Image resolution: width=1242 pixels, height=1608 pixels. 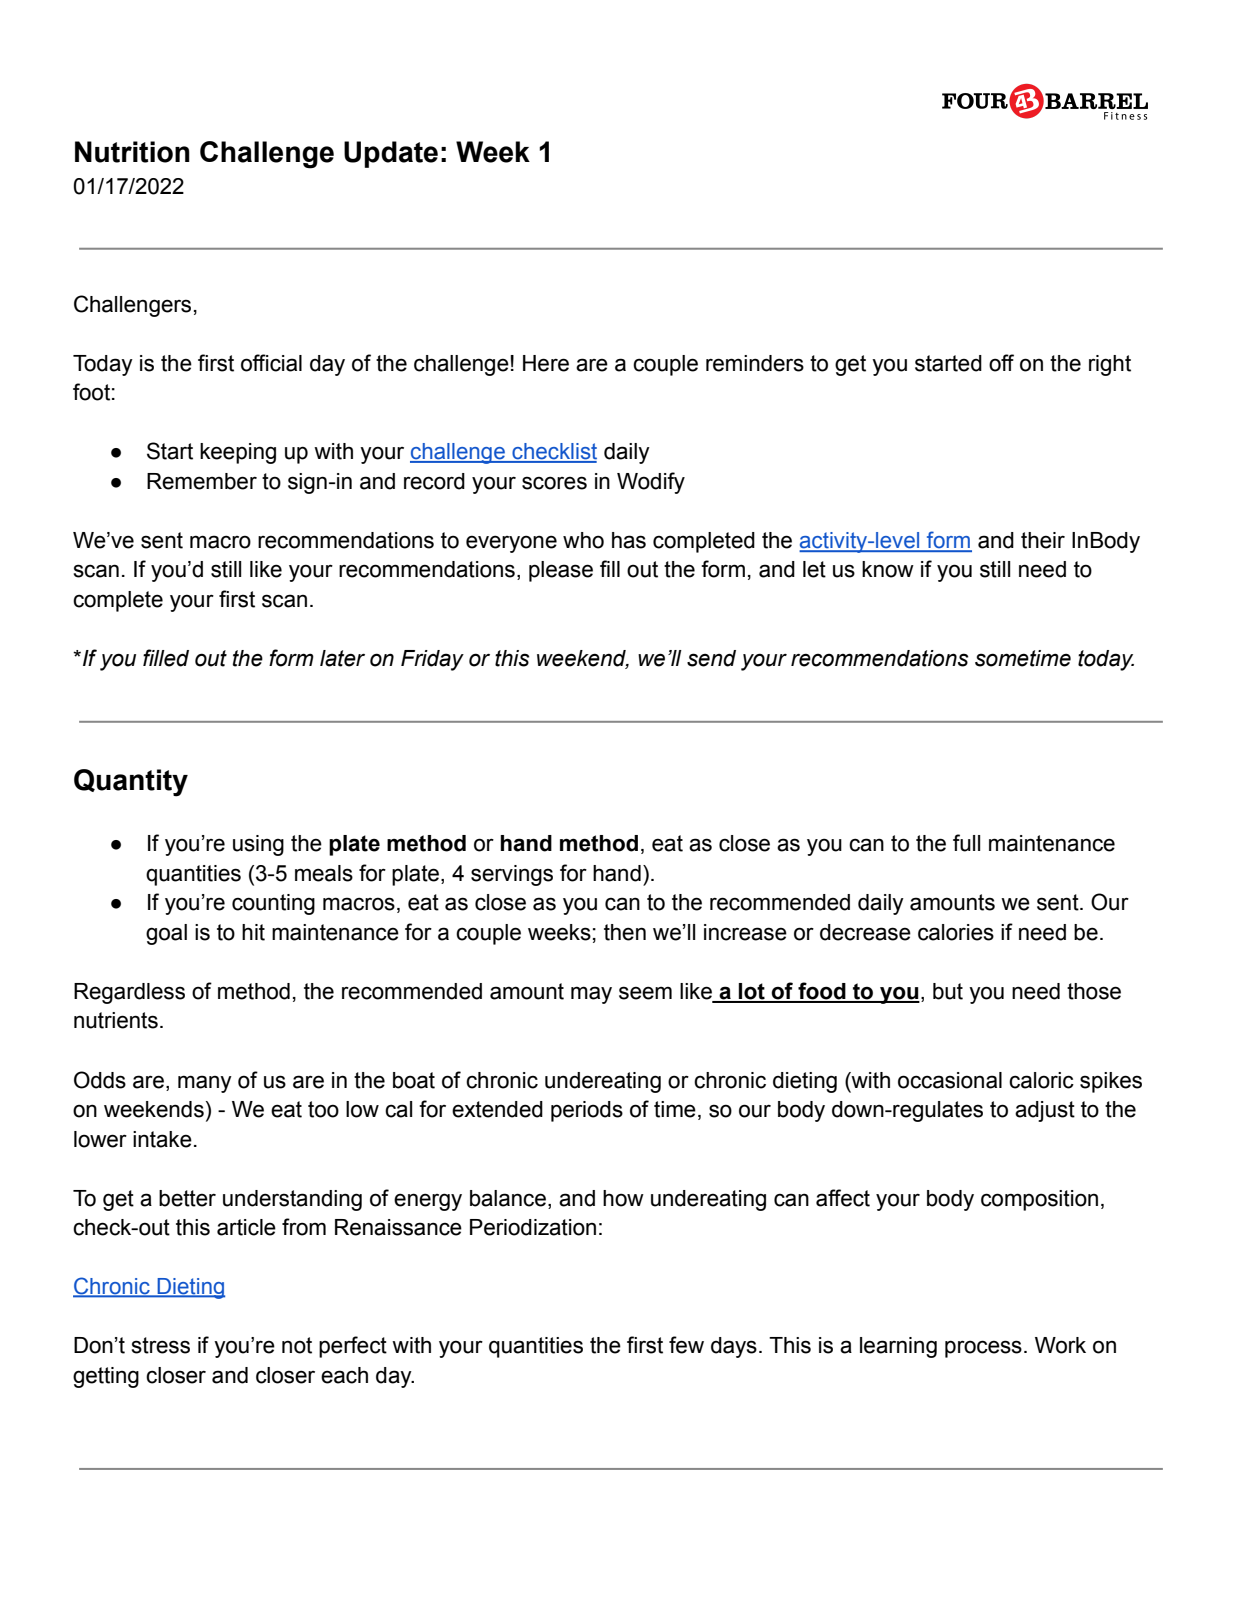 I want to click on calories, so click(x=956, y=932).
